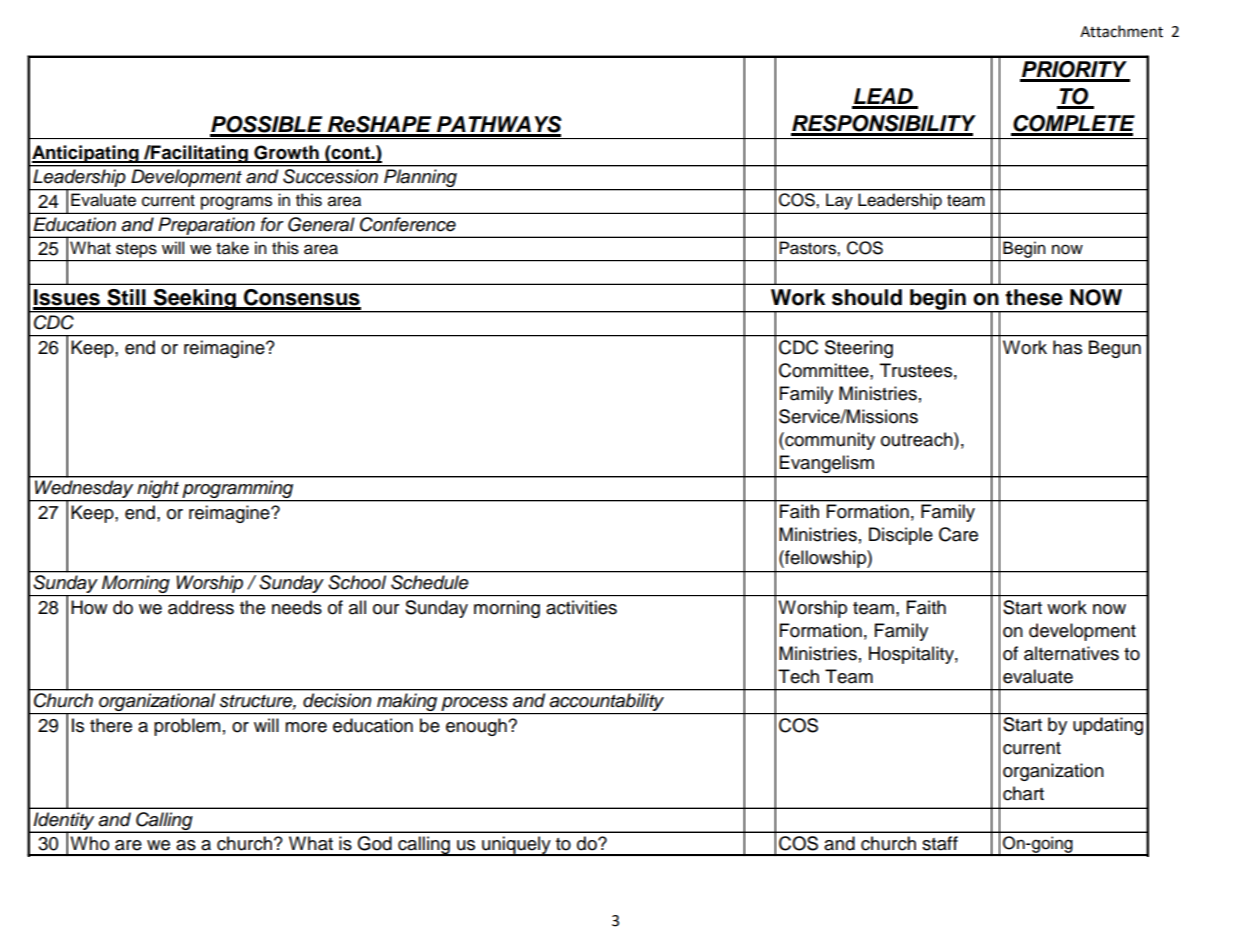  I want to click on Attachment, so click(1121, 31).
